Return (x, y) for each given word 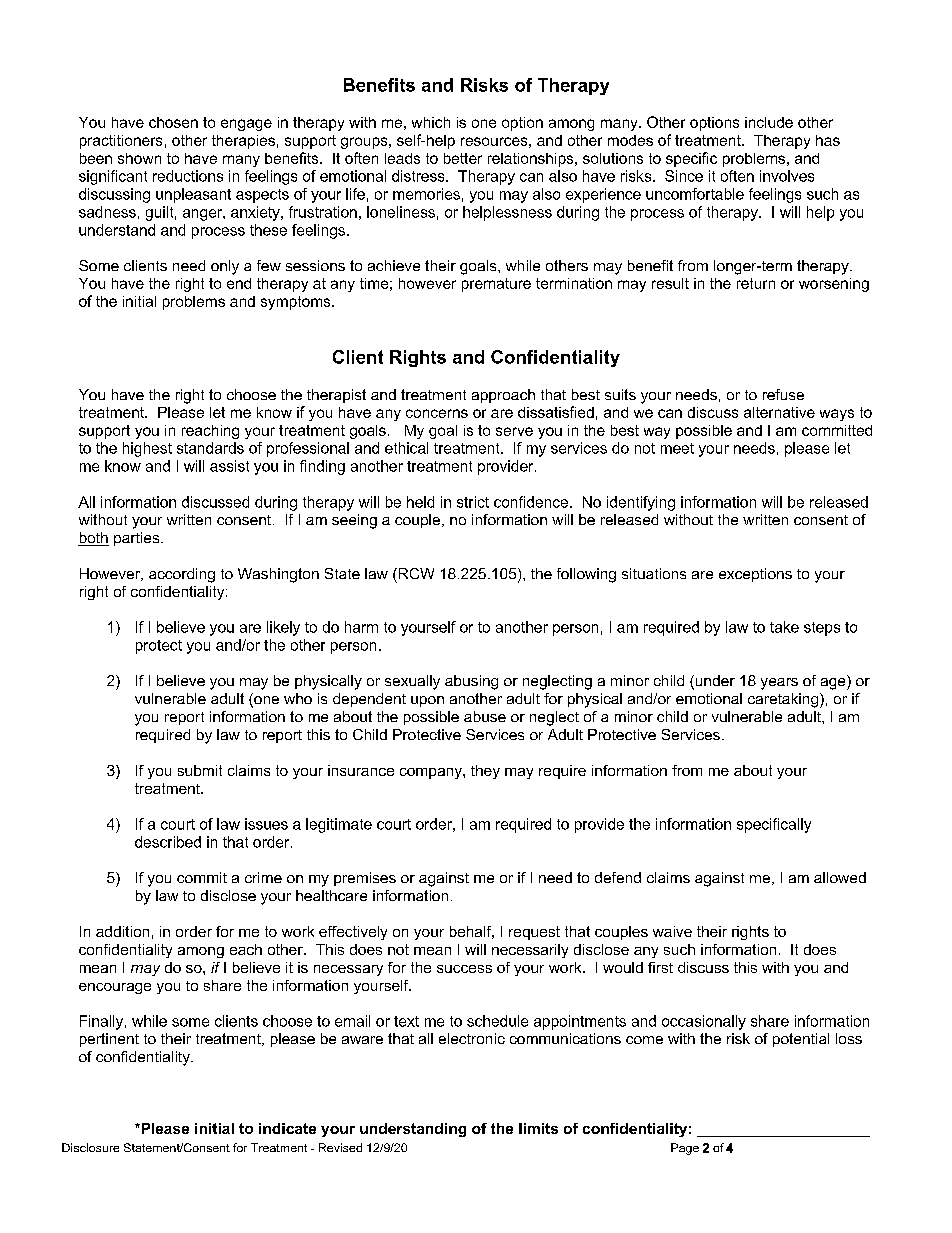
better (463, 158)
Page (685, 1149)
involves (787, 176)
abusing (471, 682)
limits (538, 1128)
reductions (188, 176)
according (182, 575)
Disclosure (90, 1147)
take (784, 627)
